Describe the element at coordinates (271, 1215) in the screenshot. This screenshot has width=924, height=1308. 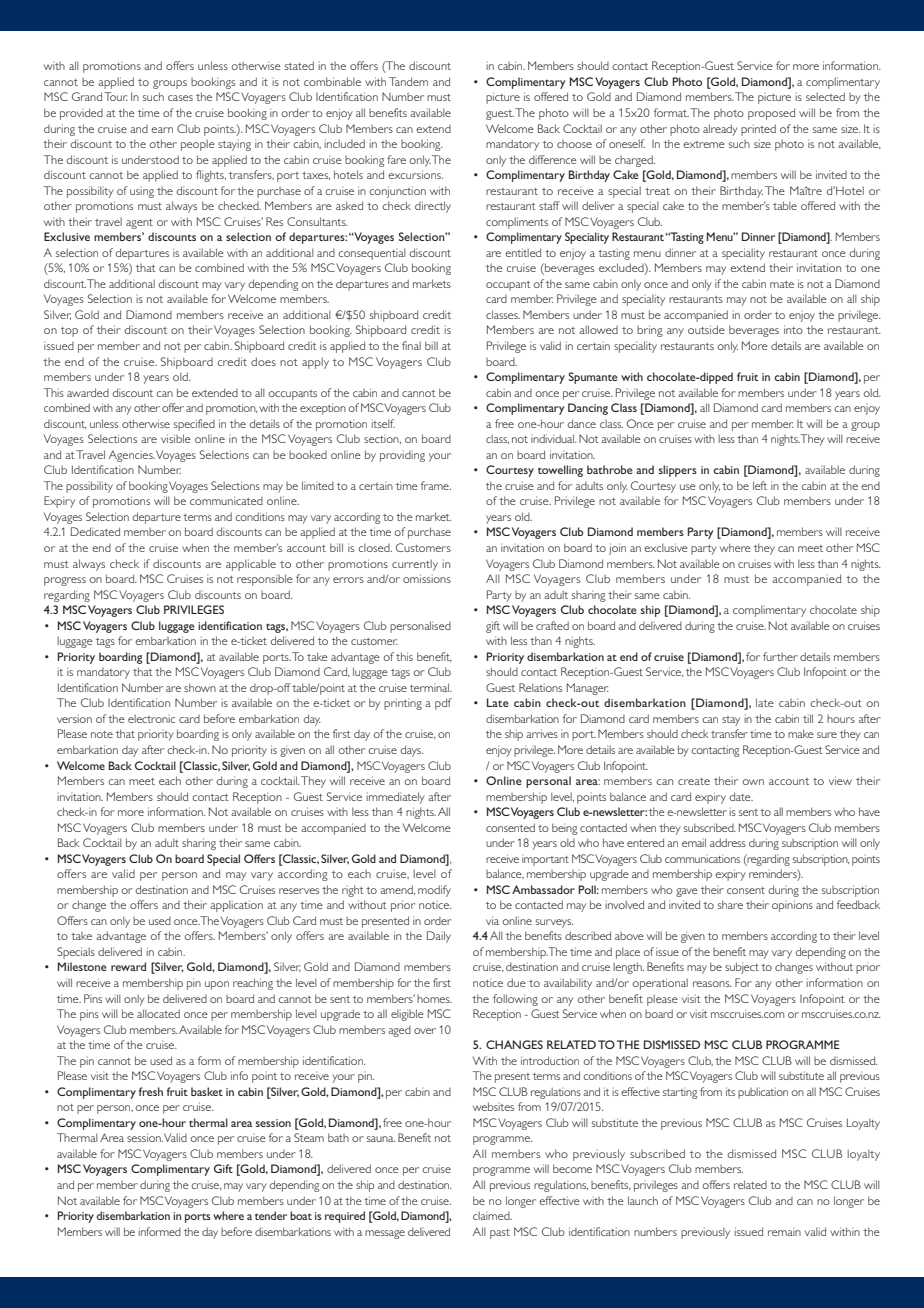
I see `tender` at that location.
